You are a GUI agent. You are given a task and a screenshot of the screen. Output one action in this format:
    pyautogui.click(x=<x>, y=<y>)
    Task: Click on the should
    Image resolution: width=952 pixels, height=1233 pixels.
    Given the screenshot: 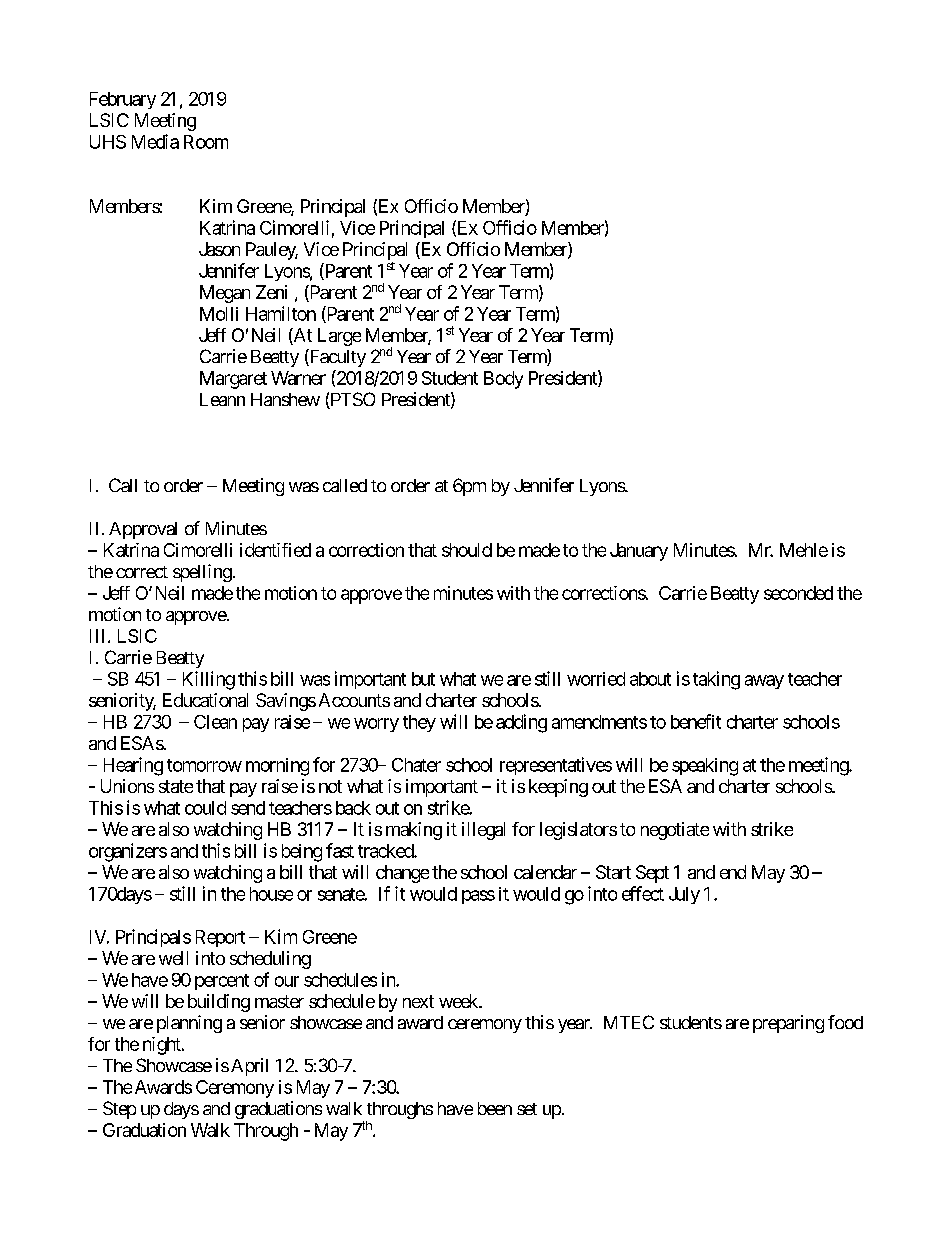 What is the action you would take?
    pyautogui.click(x=467, y=550)
